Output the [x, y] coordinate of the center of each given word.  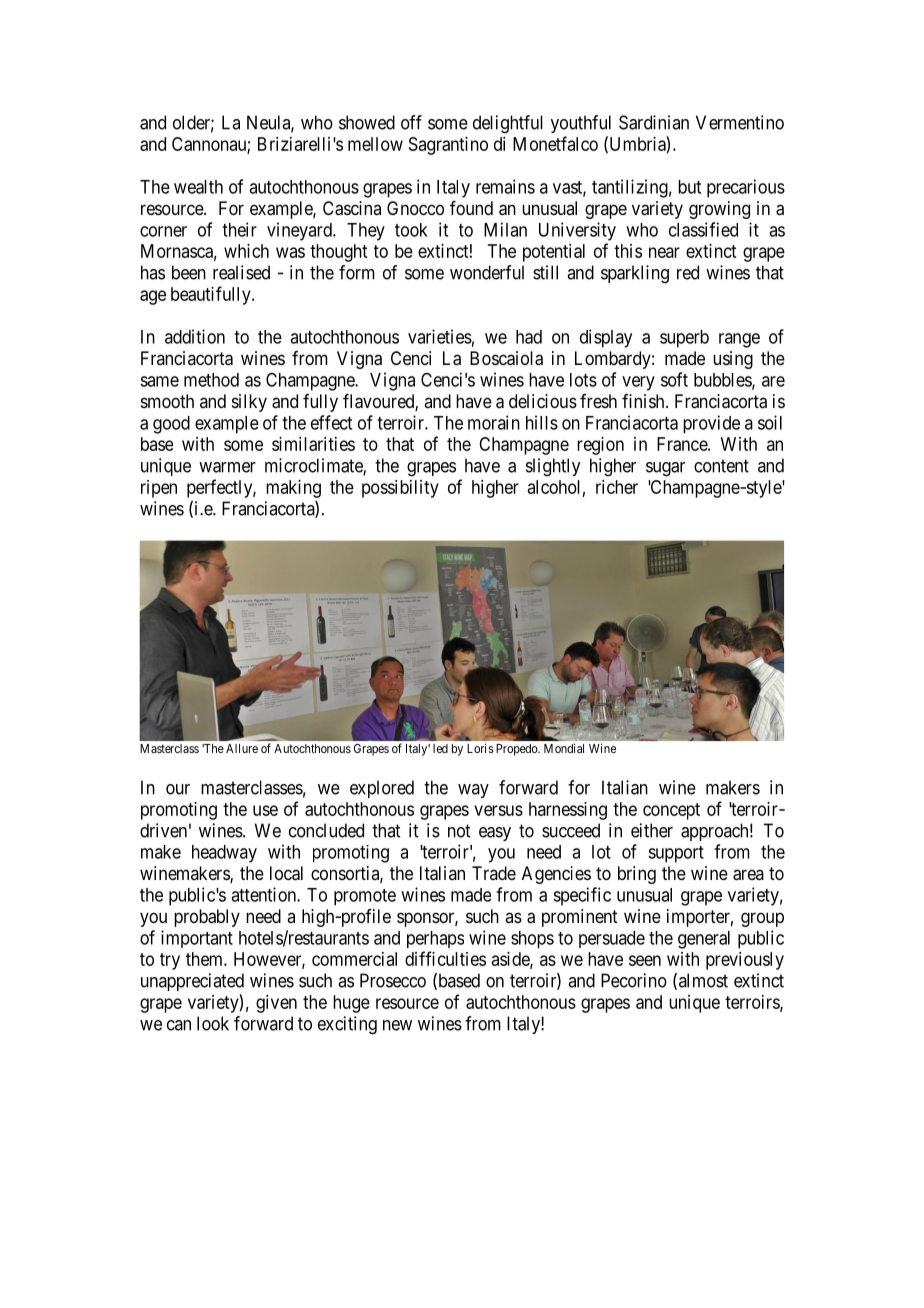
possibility [400, 489]
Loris [480, 748]
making [293, 489]
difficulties [445, 958]
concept [671, 811]
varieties [440, 336]
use [265, 810]
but [689, 187]
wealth [198, 187]
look [213, 1023]
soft [674, 379]
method [211, 380]
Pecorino [634, 980]
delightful [508, 124]
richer [617, 487]
